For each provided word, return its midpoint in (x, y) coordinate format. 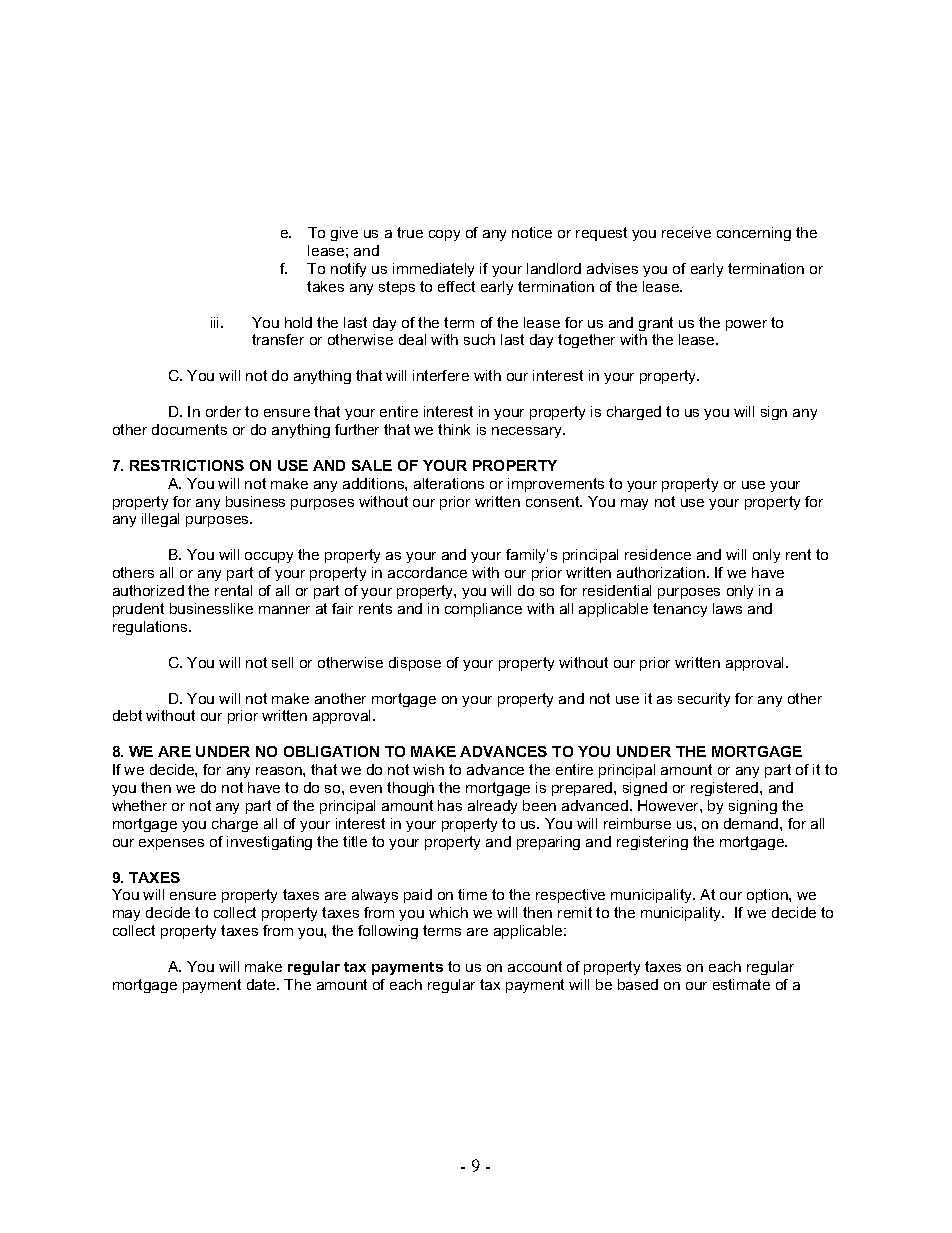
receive (686, 232)
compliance (483, 610)
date (262, 984)
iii (216, 322)
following (388, 932)
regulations (151, 628)
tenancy (680, 610)
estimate (741, 984)
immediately (433, 270)
